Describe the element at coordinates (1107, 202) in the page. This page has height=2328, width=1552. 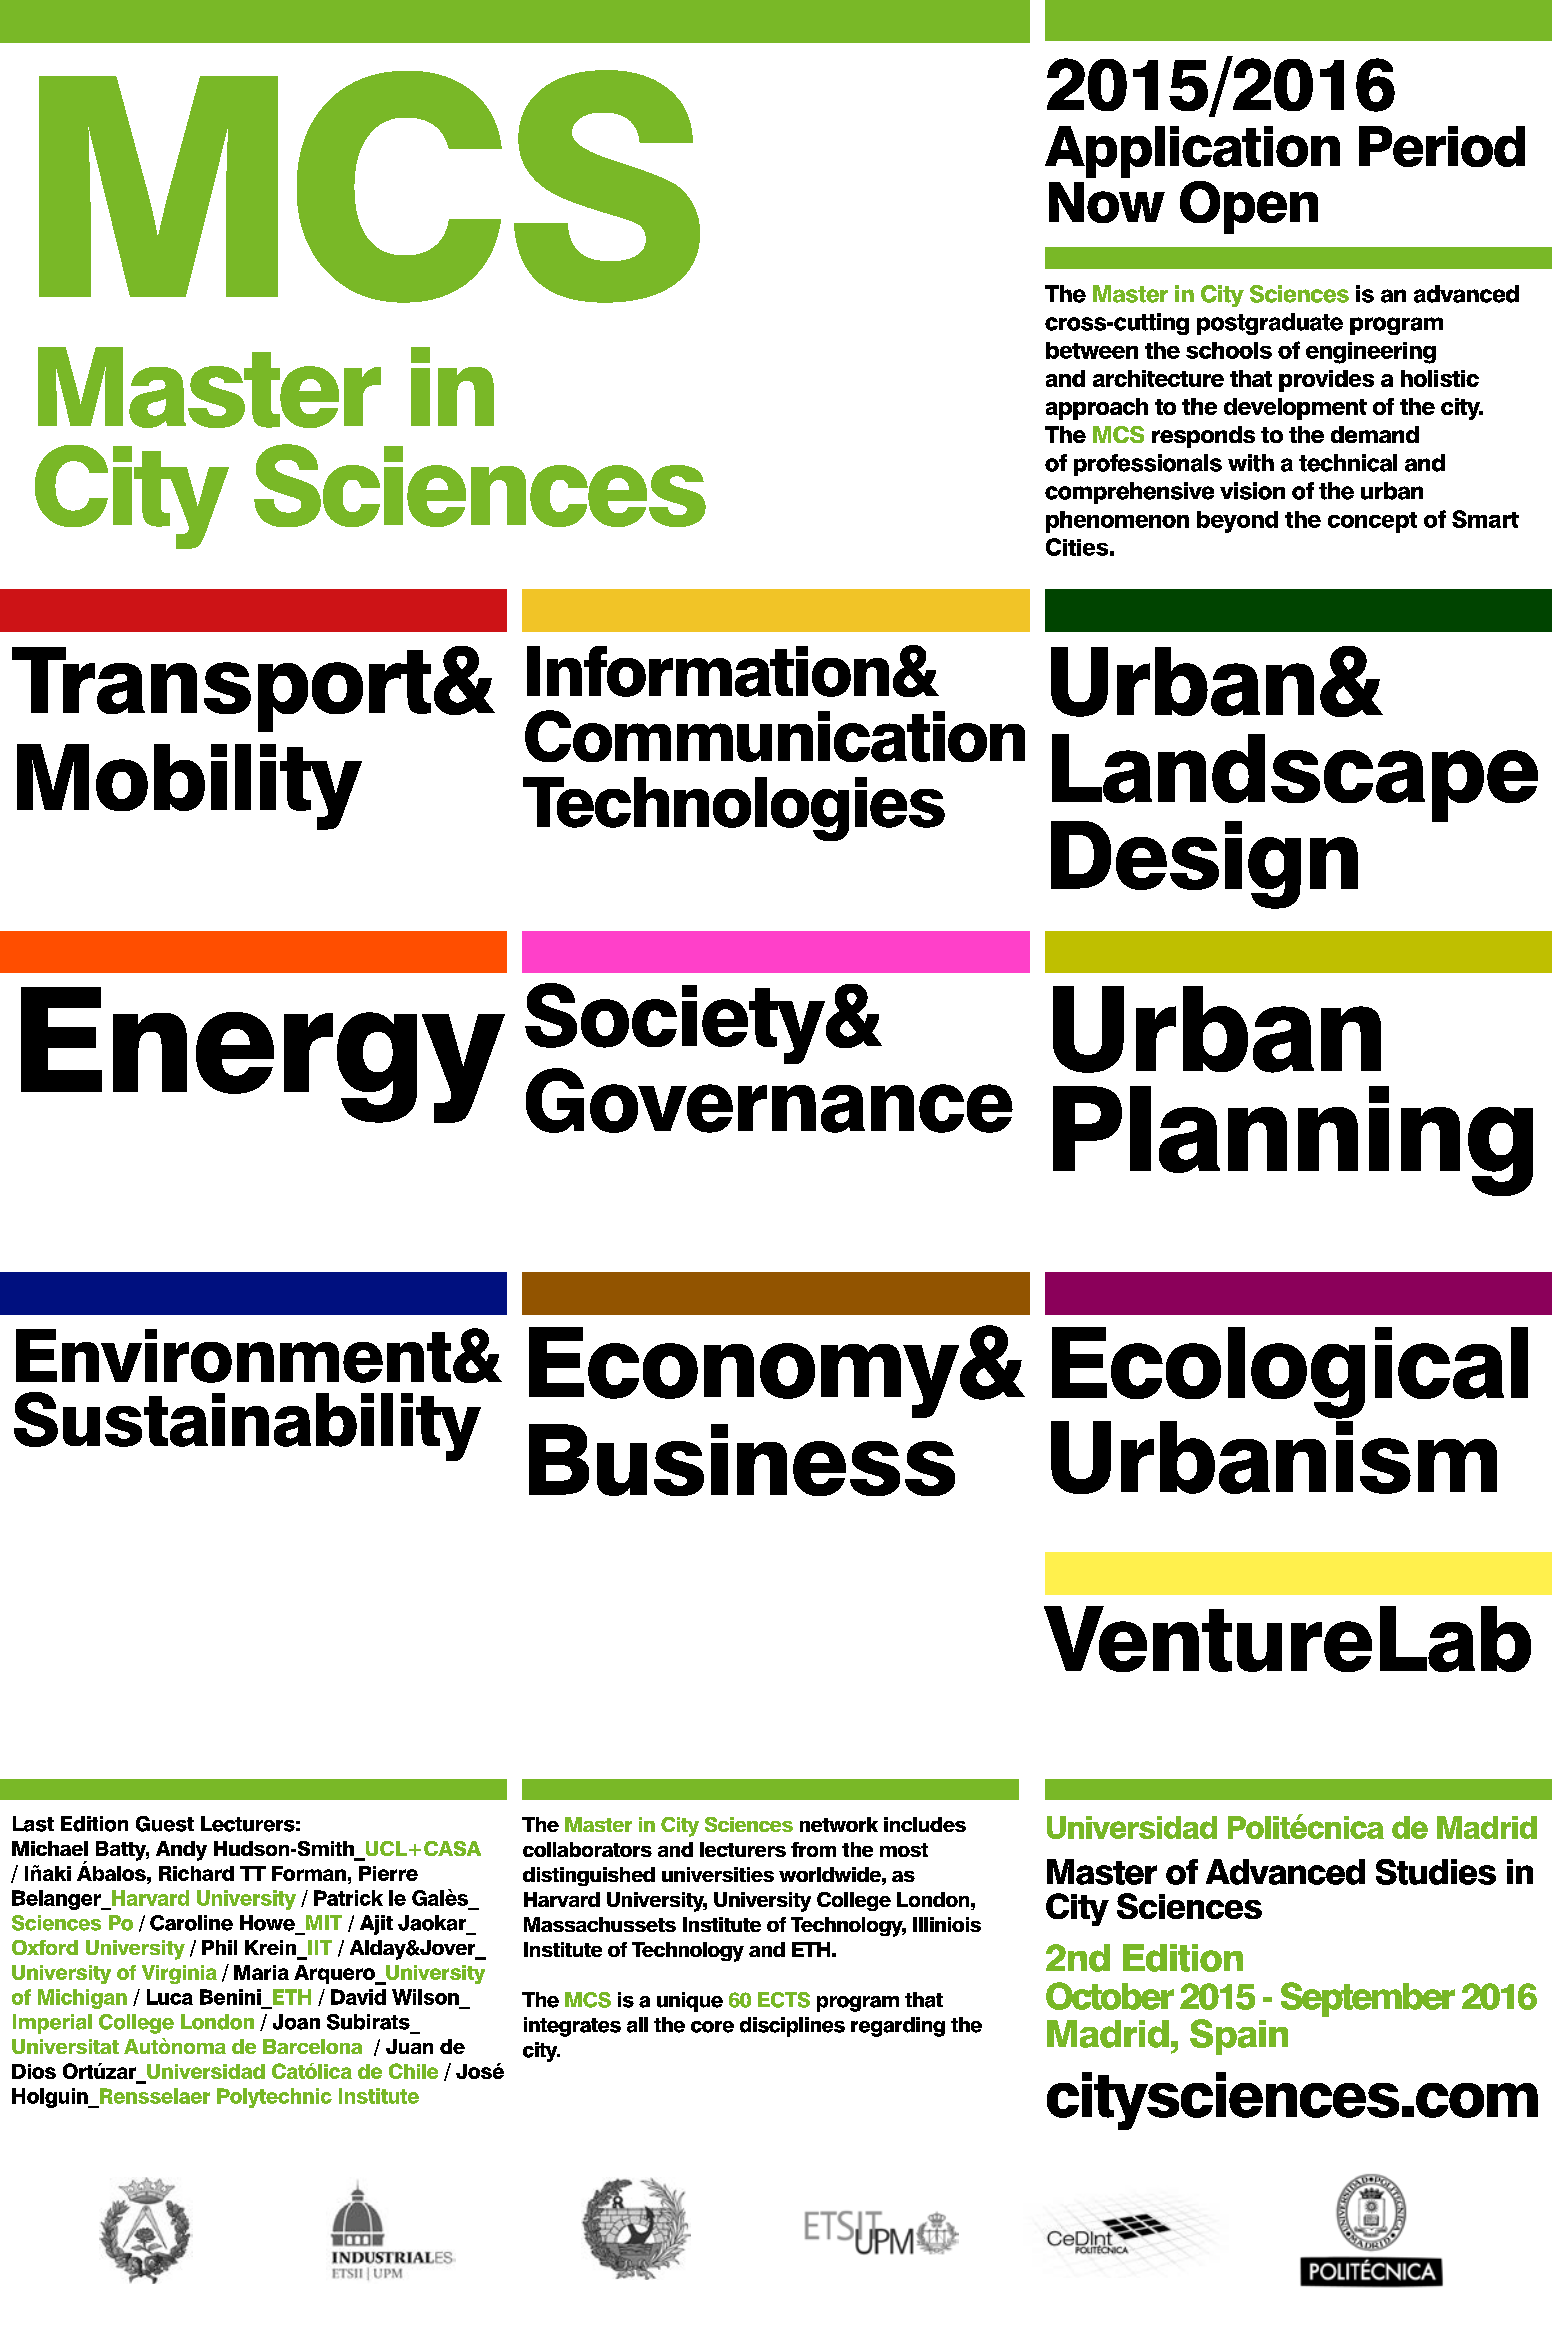
I see `Now` at that location.
